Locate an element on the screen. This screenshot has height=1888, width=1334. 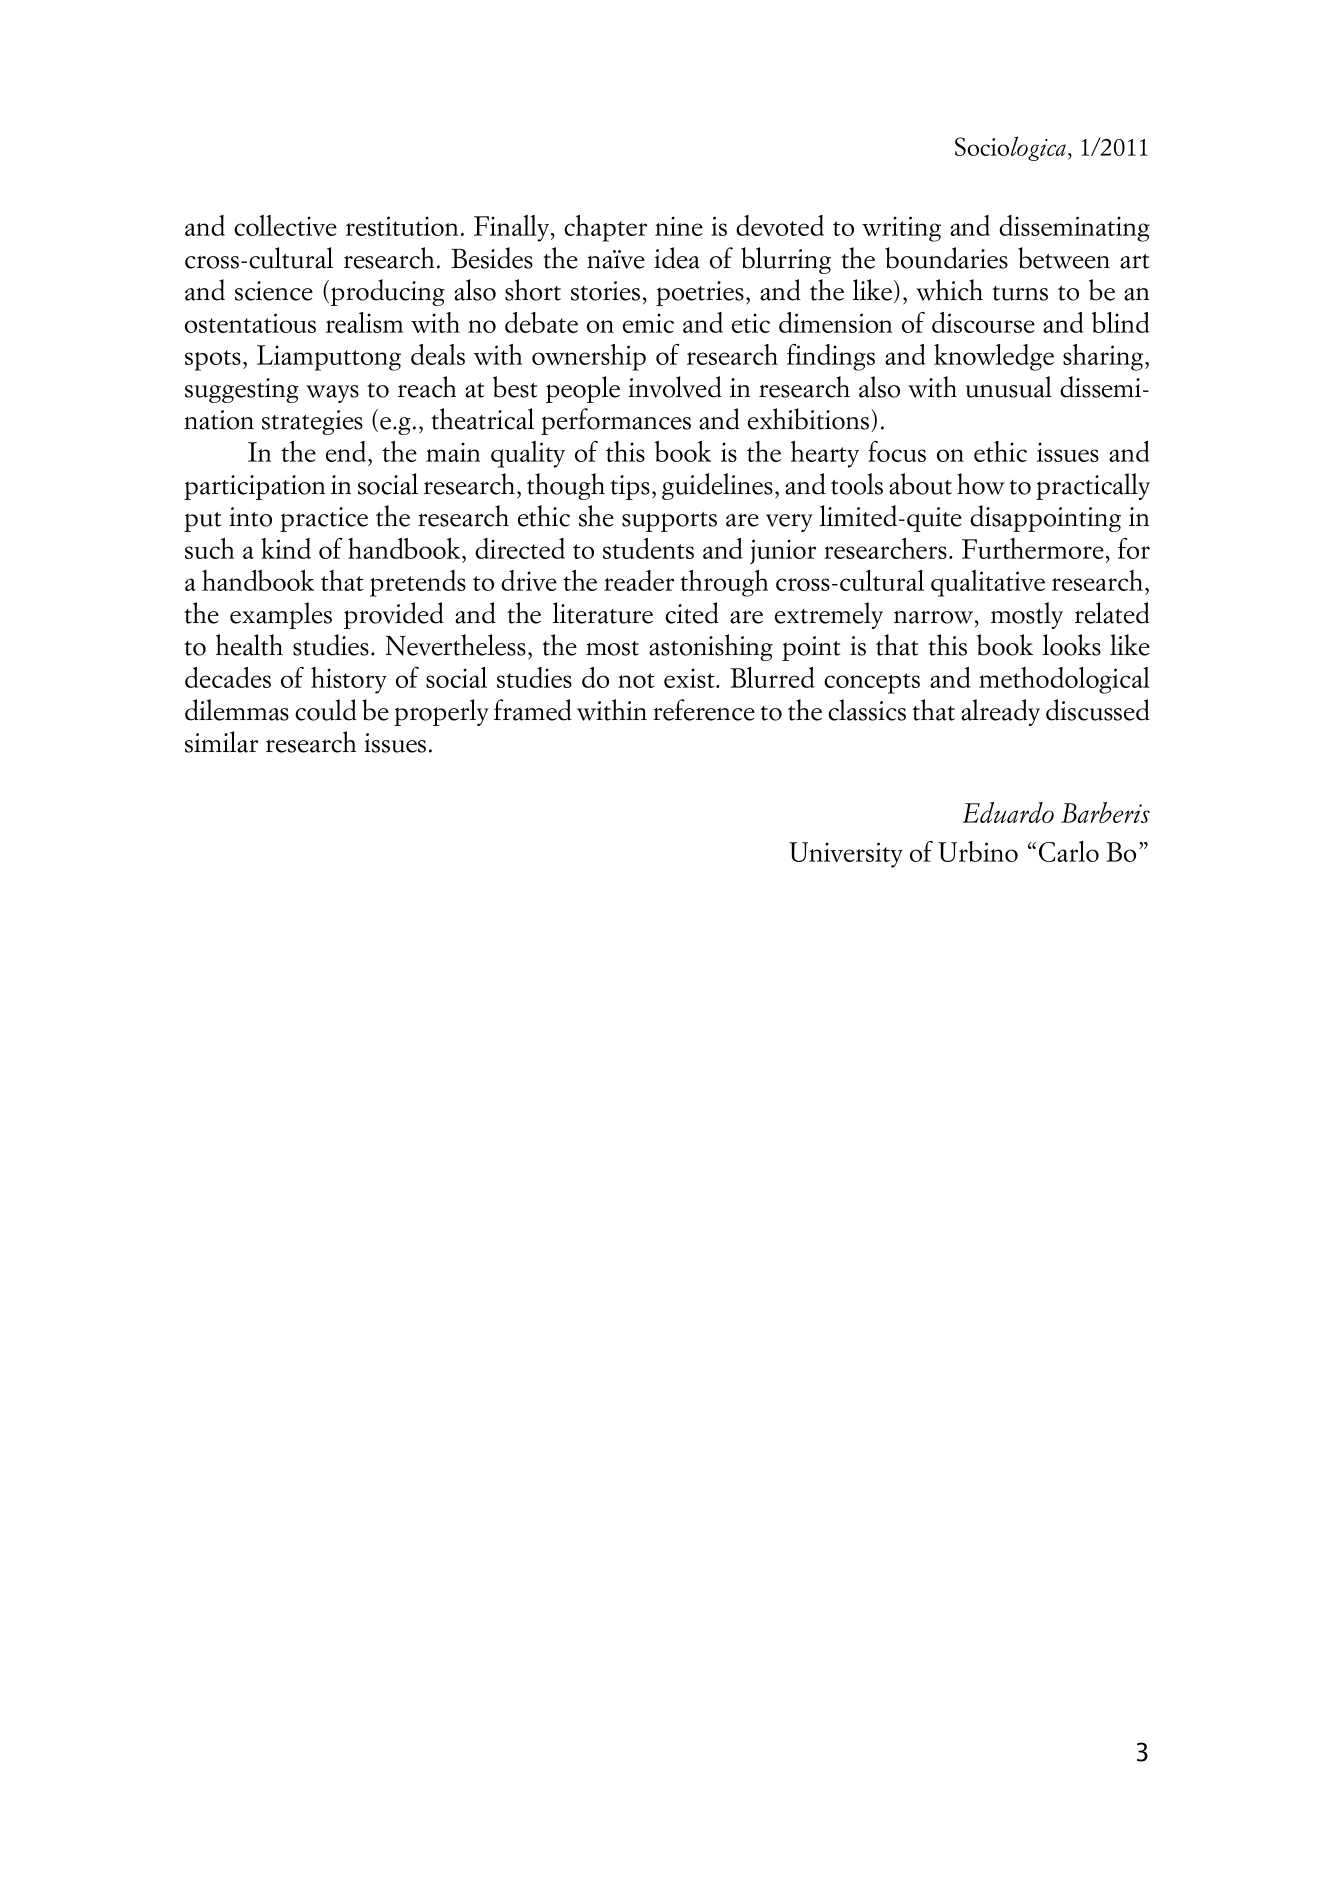
methodological is located at coordinates (1064, 680).
